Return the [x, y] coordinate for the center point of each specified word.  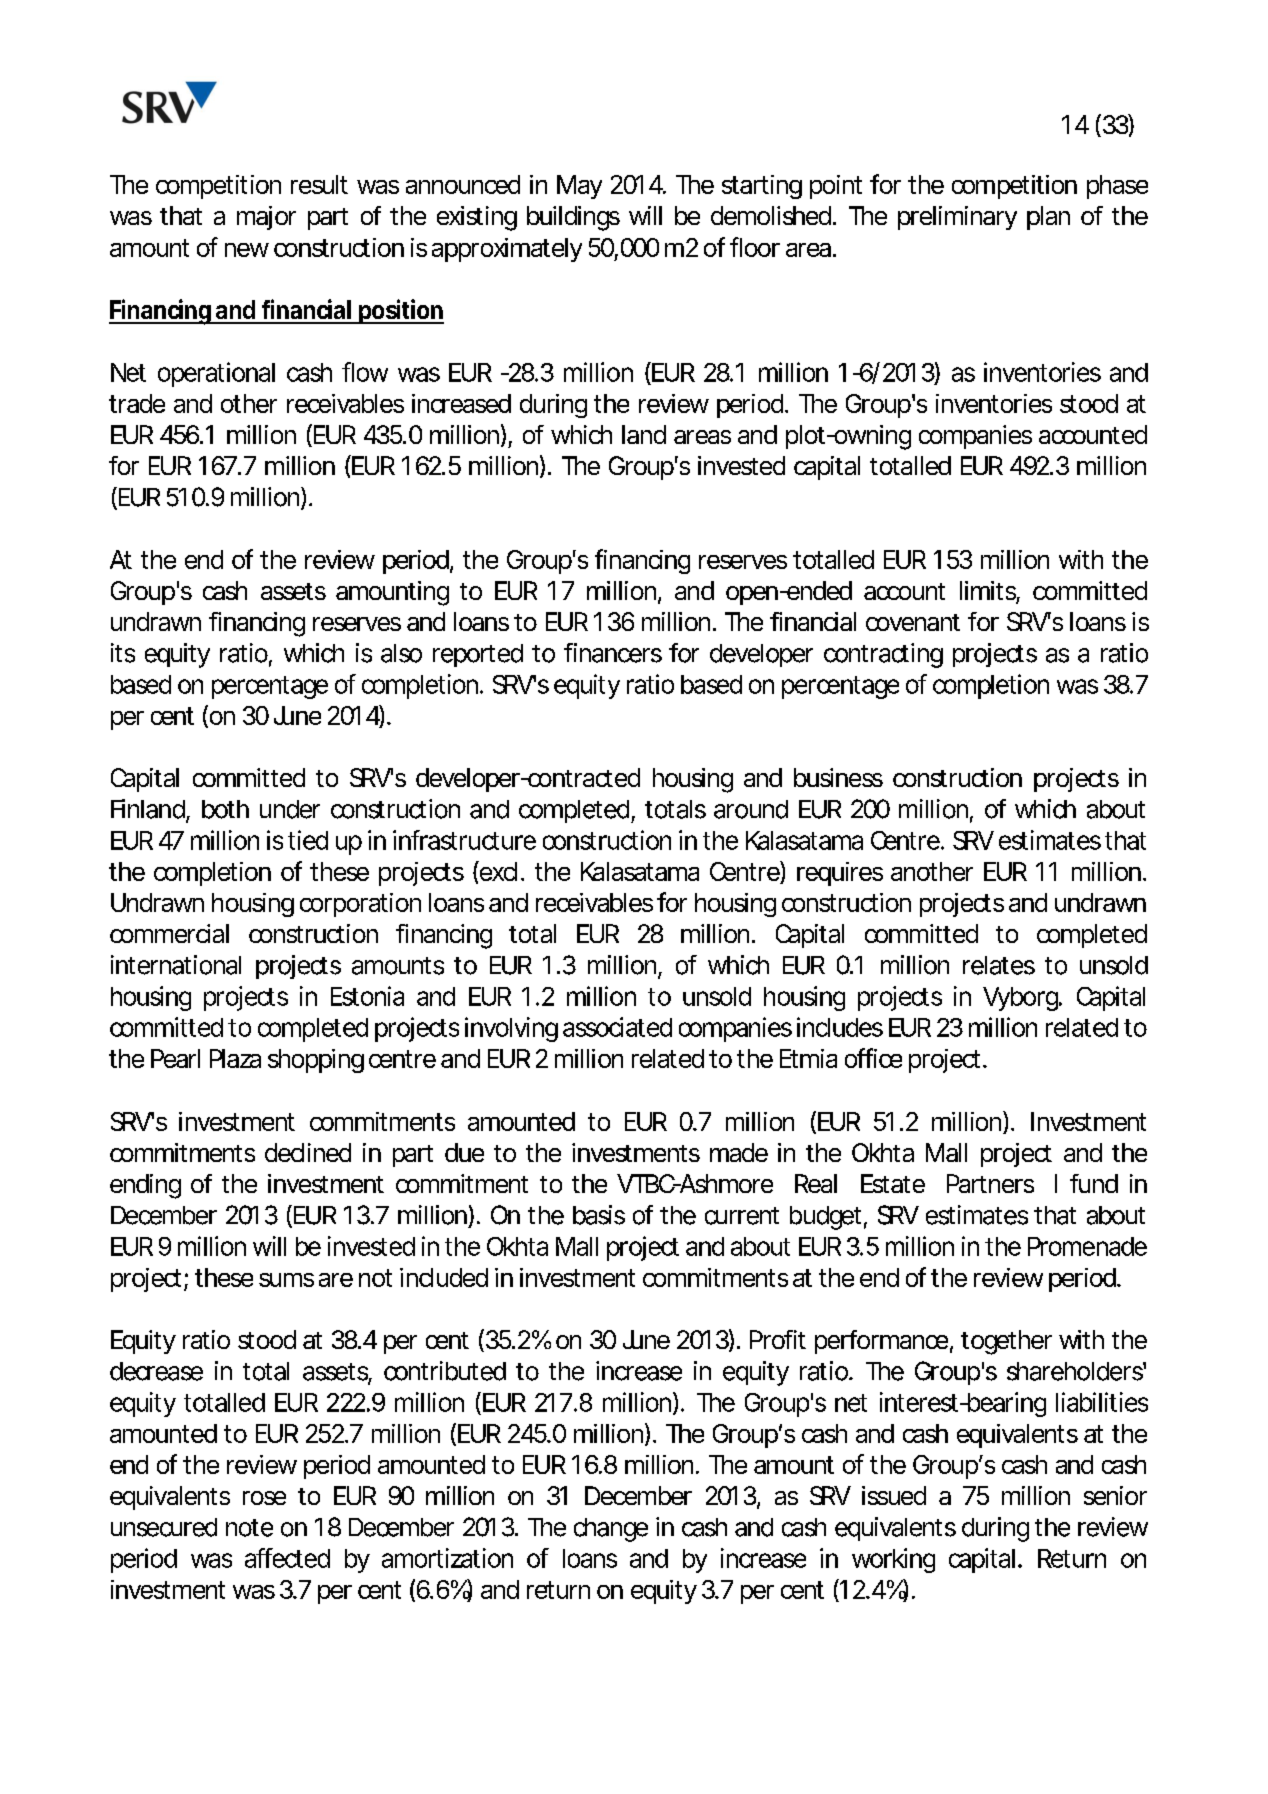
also [401, 653]
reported [478, 655]
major [266, 218]
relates [999, 965]
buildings [573, 218]
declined [308, 1152]
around [751, 809]
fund [1094, 1183]
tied [308, 840]
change [611, 1530]
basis [599, 1215]
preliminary [957, 218]
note [249, 1528]
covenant [913, 622]
